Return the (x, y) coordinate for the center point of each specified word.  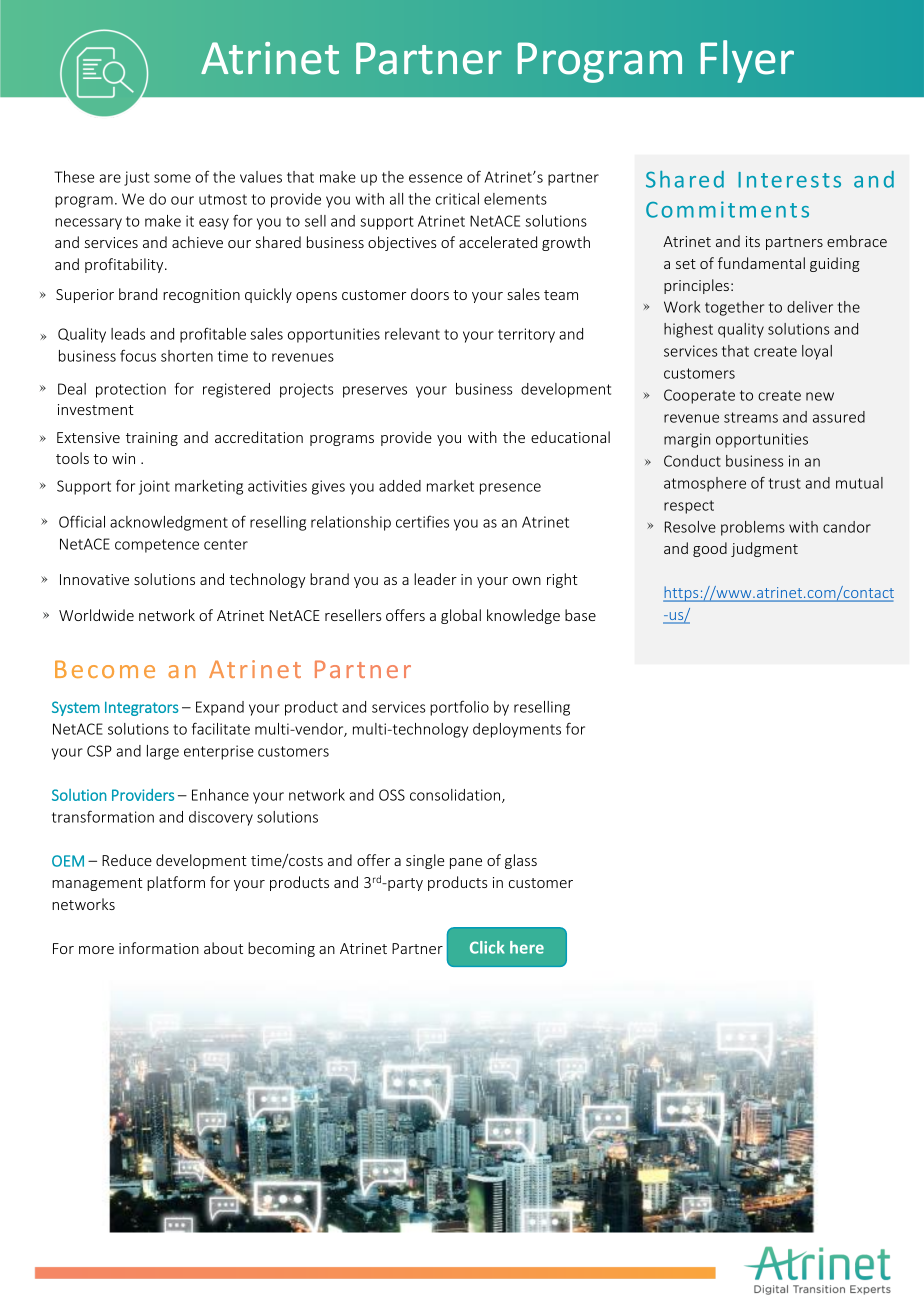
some (172, 178)
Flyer (747, 61)
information (159, 948)
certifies (422, 521)
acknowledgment (169, 523)
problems (753, 528)
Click (487, 947)
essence (435, 178)
